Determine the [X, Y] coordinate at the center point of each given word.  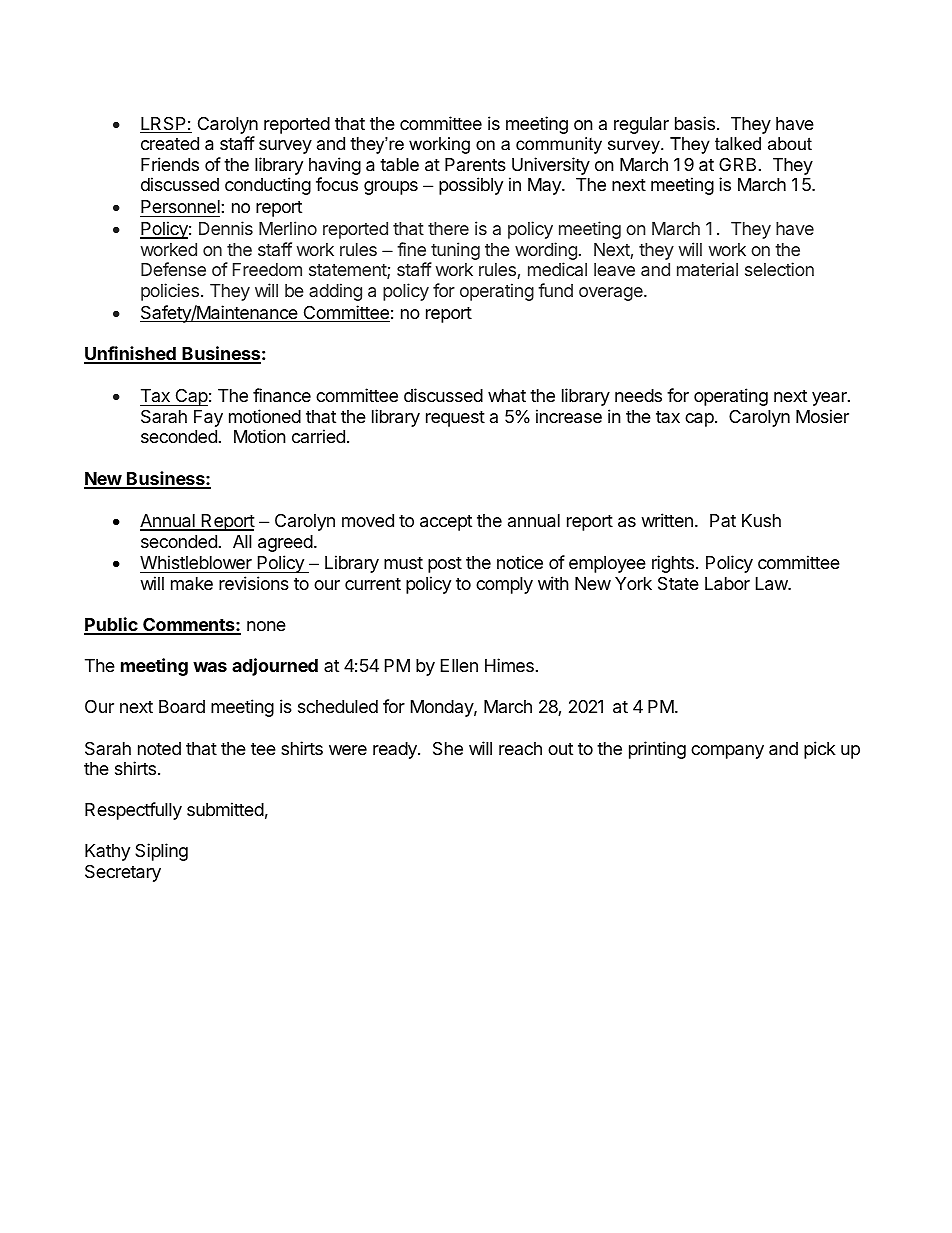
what [507, 395]
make [192, 584]
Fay [208, 418]
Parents [475, 164]
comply [504, 585]
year [830, 399]
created [170, 143]
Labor [727, 584]
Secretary [123, 873]
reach [520, 748]
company [727, 752]
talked [738, 144]
